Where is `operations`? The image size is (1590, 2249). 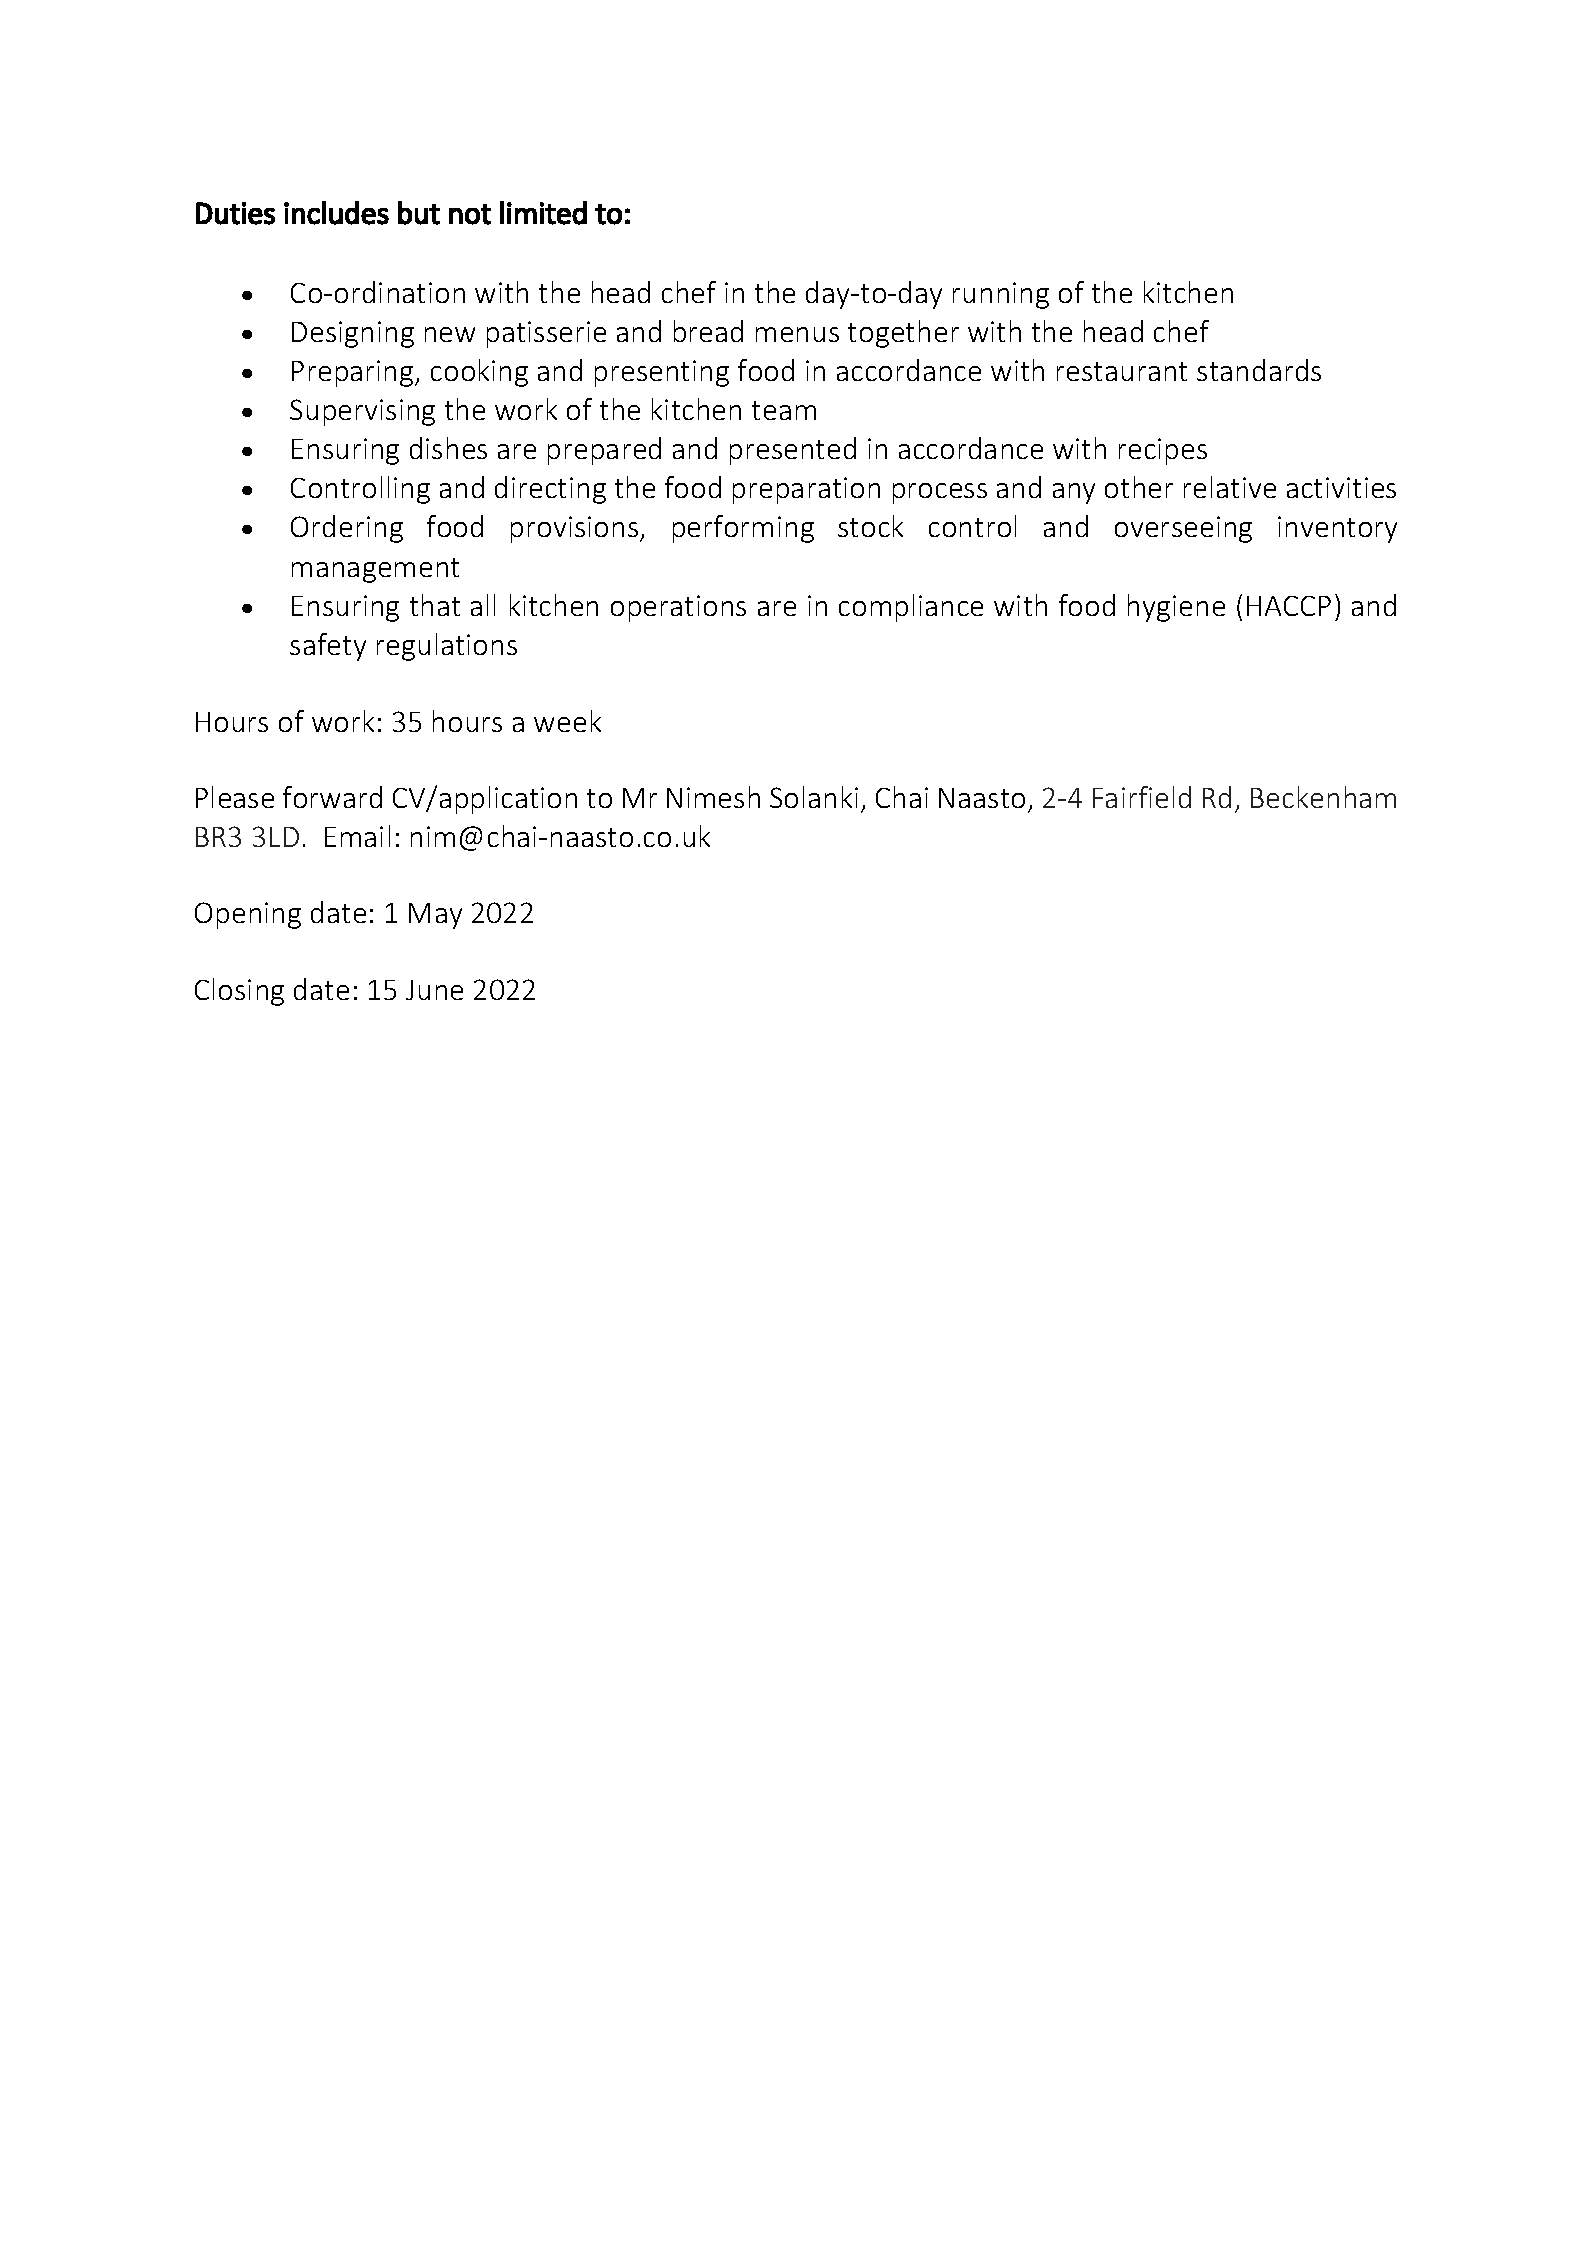
operations is located at coordinates (678, 608).
